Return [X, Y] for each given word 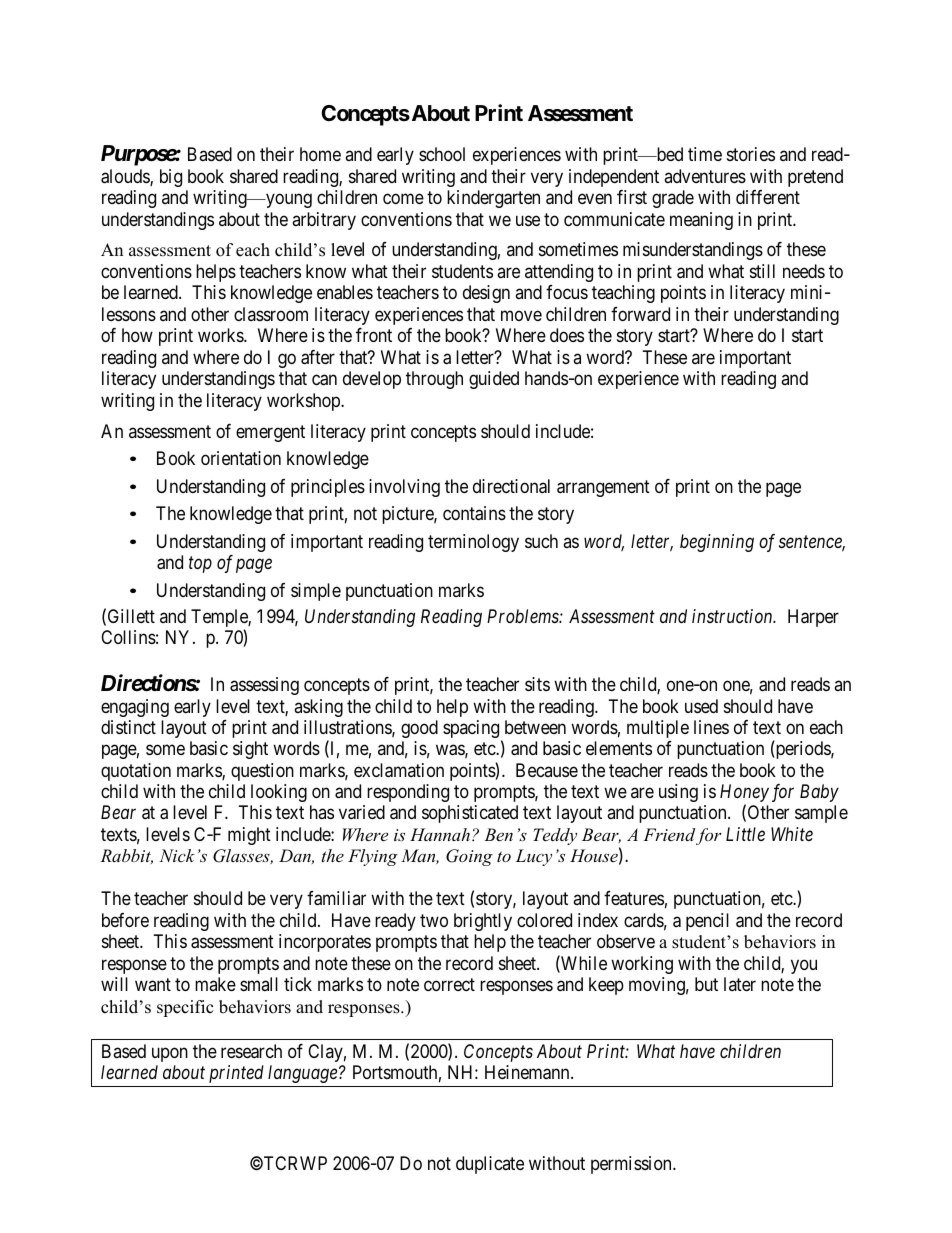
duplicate [490, 1165]
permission [632, 1165]
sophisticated [470, 814]
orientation [241, 458]
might [249, 836]
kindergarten [493, 199]
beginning [717, 543]
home [320, 154]
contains [474, 513]
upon [170, 1054]
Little [745, 834]
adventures [705, 176]
